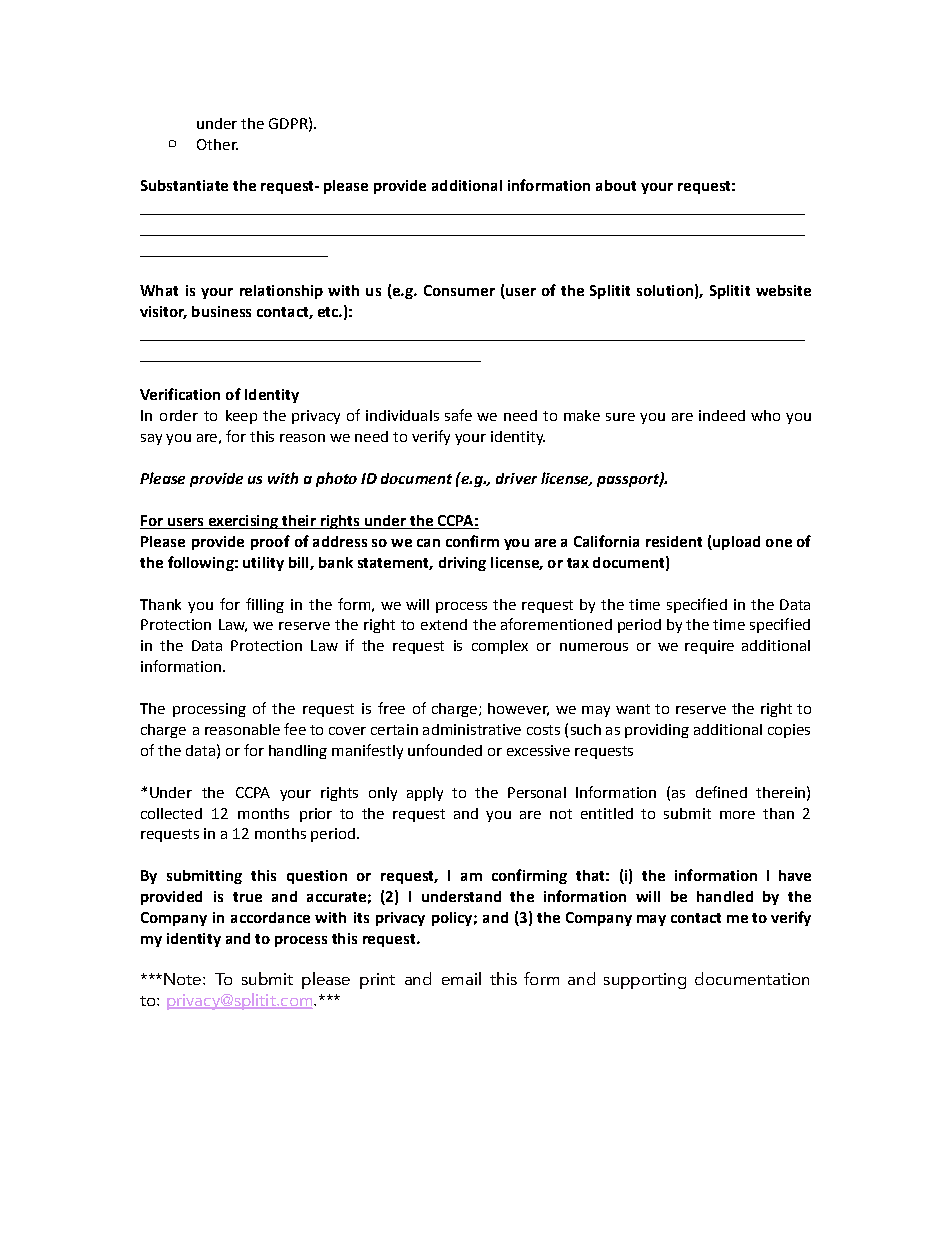 The width and height of the image is (952, 1233). I want to click on require, so click(709, 647).
